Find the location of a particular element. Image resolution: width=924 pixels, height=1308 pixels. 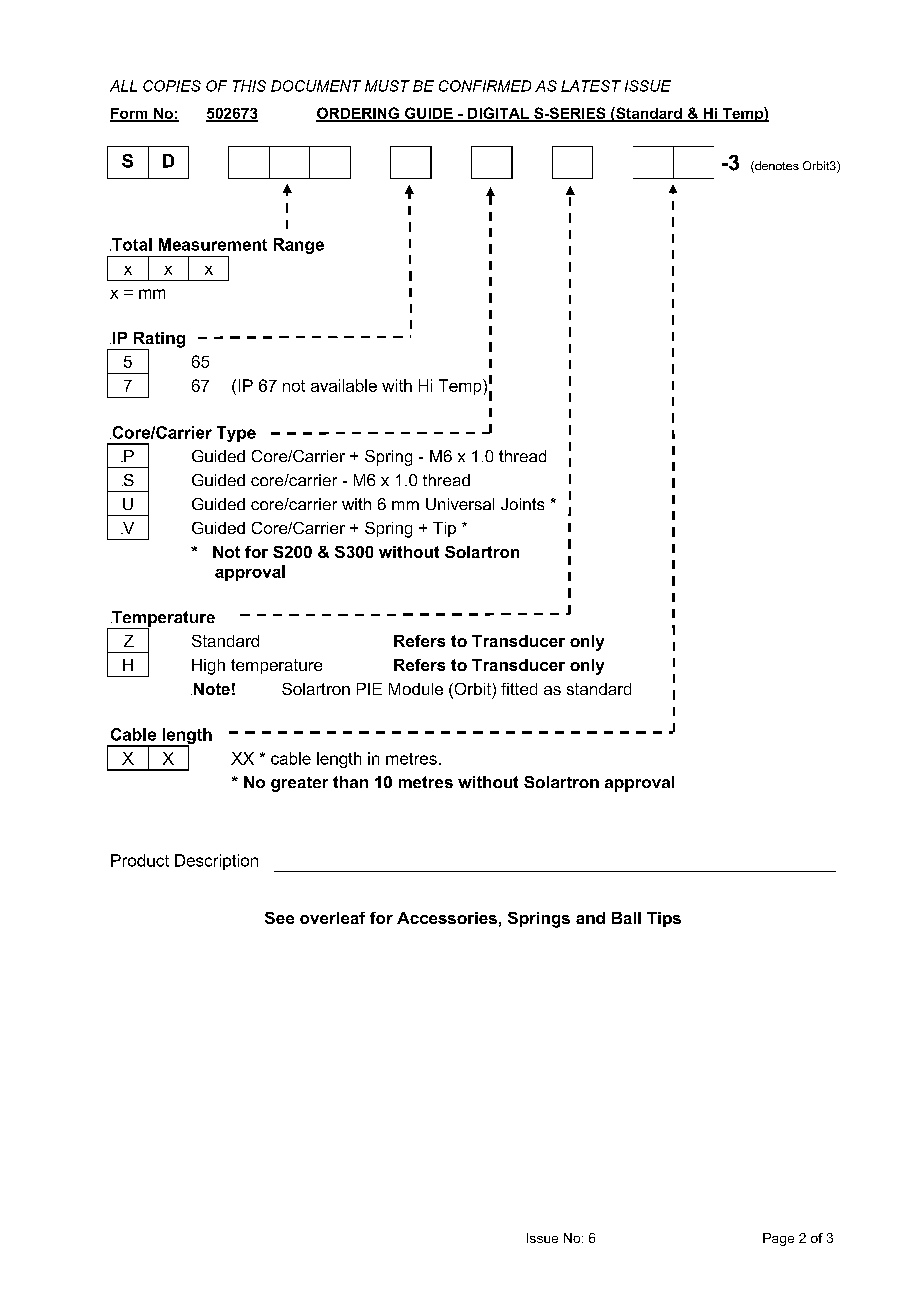

Type is located at coordinates (236, 434).
